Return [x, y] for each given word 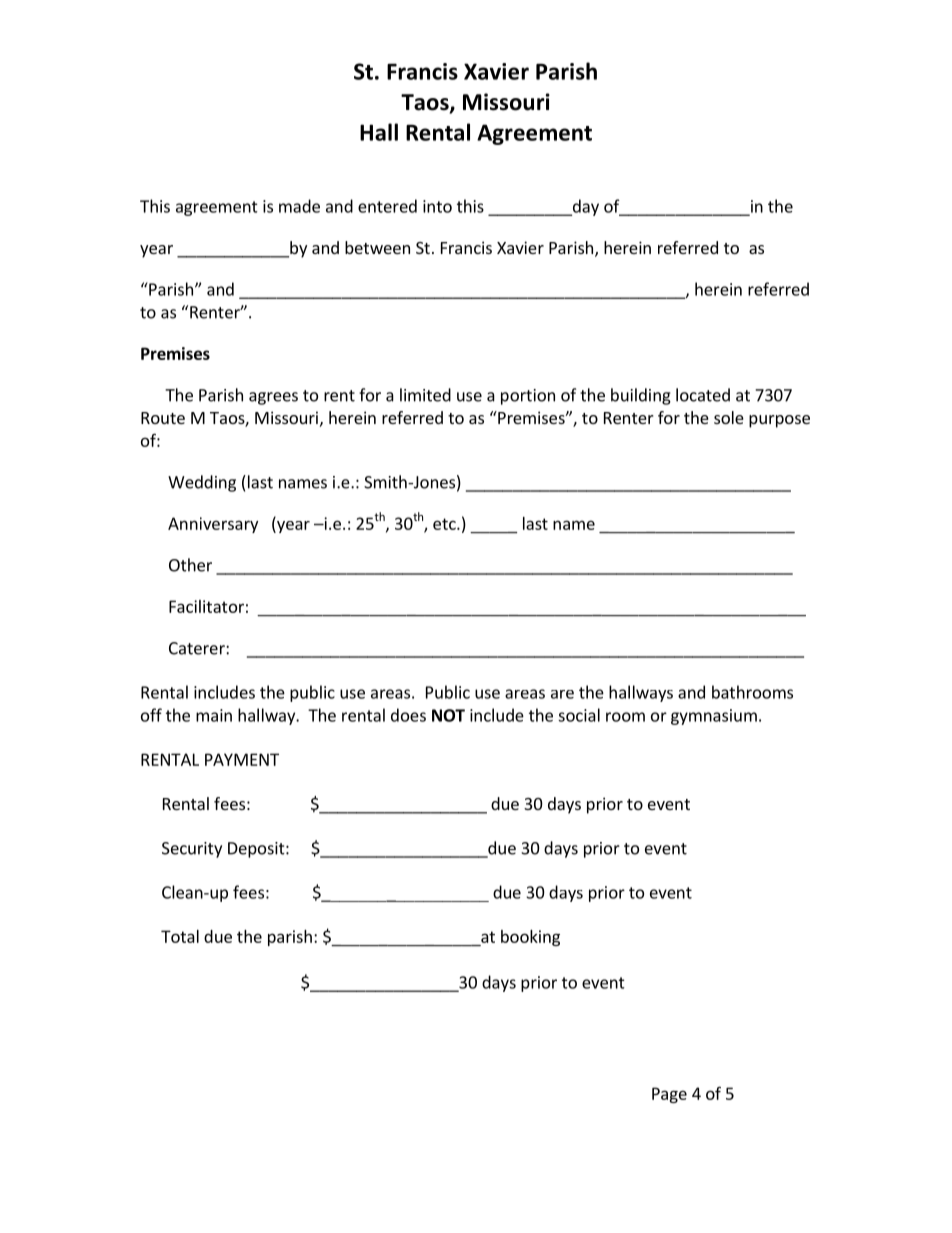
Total [180, 936]
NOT [448, 715]
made [299, 206]
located [703, 395]
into [437, 206]
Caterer [198, 648]
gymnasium [714, 717]
